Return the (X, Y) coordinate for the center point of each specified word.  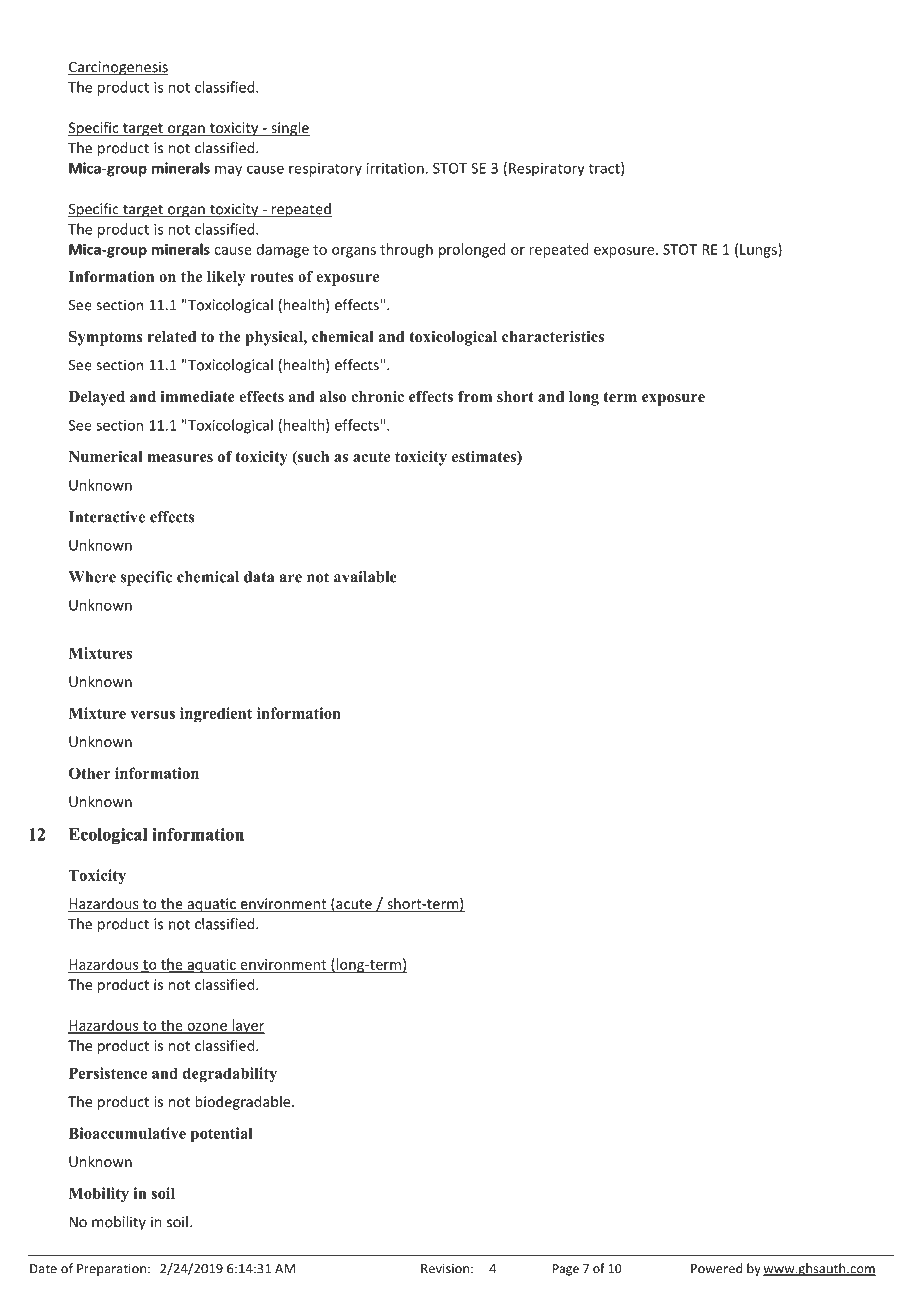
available (365, 577)
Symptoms (106, 338)
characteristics (553, 336)
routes (272, 277)
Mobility (99, 1195)
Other (90, 773)
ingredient (216, 715)
